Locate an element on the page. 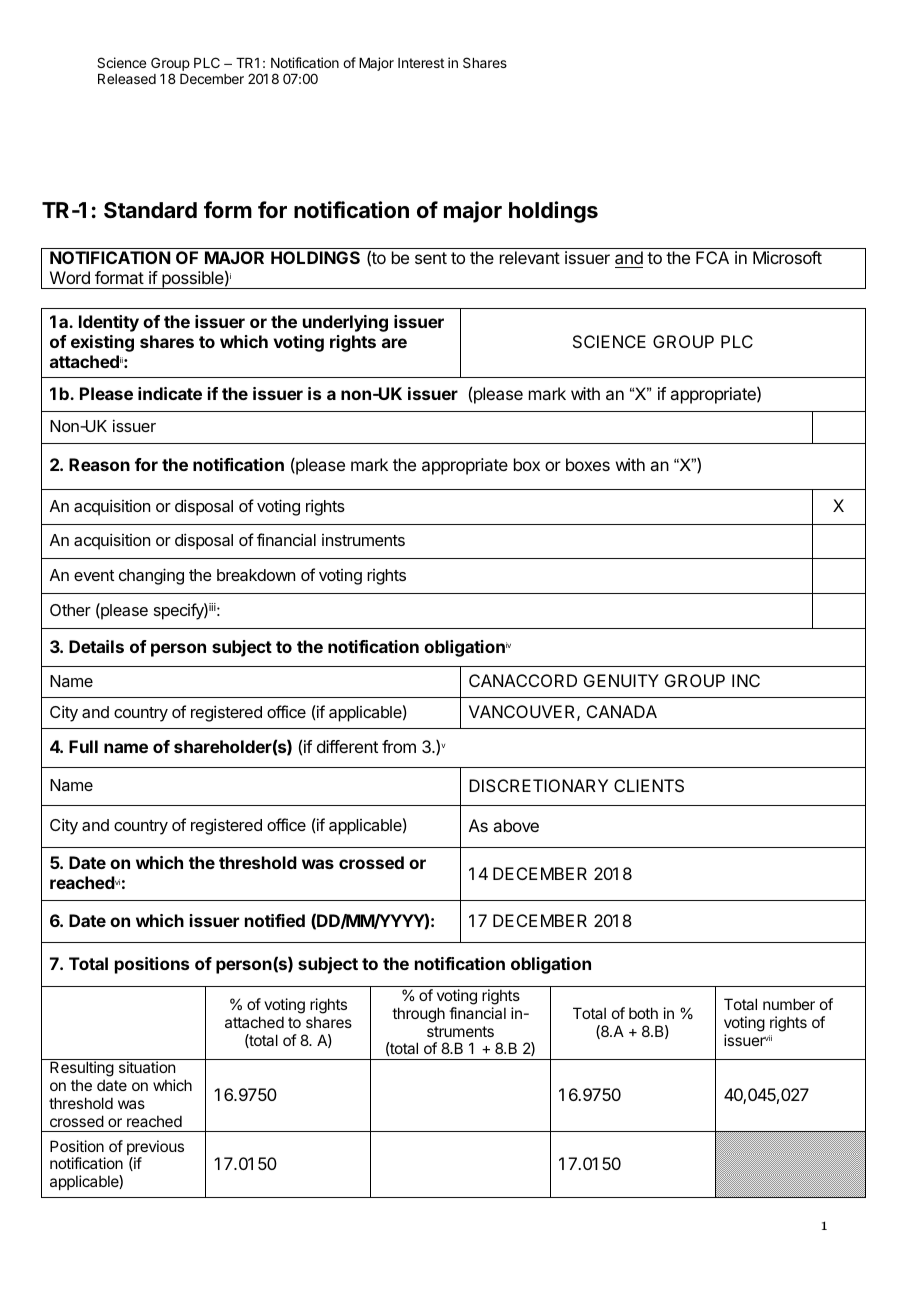 The width and height of the image is (924, 1308). from is located at coordinates (399, 746).
